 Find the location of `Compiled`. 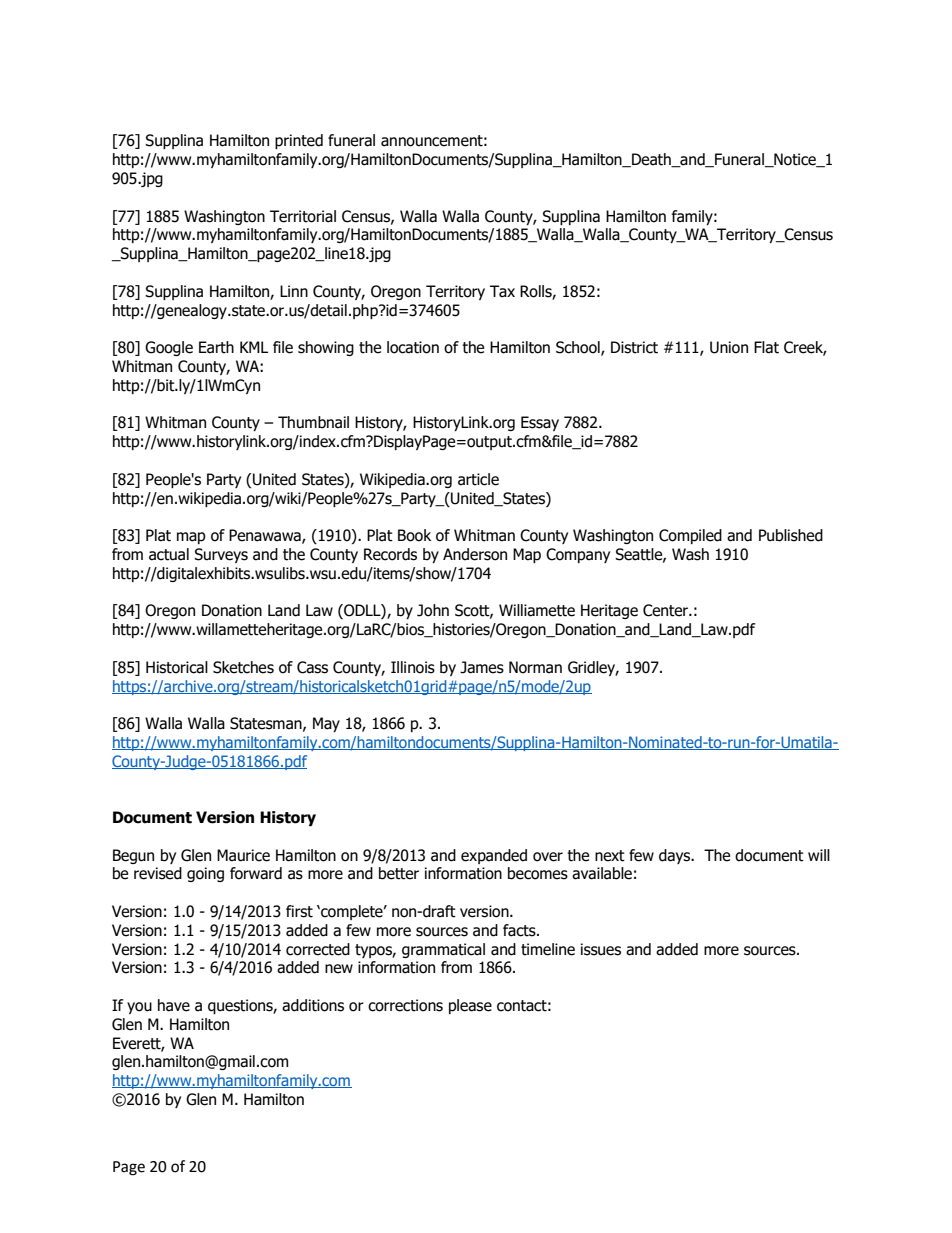

Compiled is located at coordinates (690, 536).
